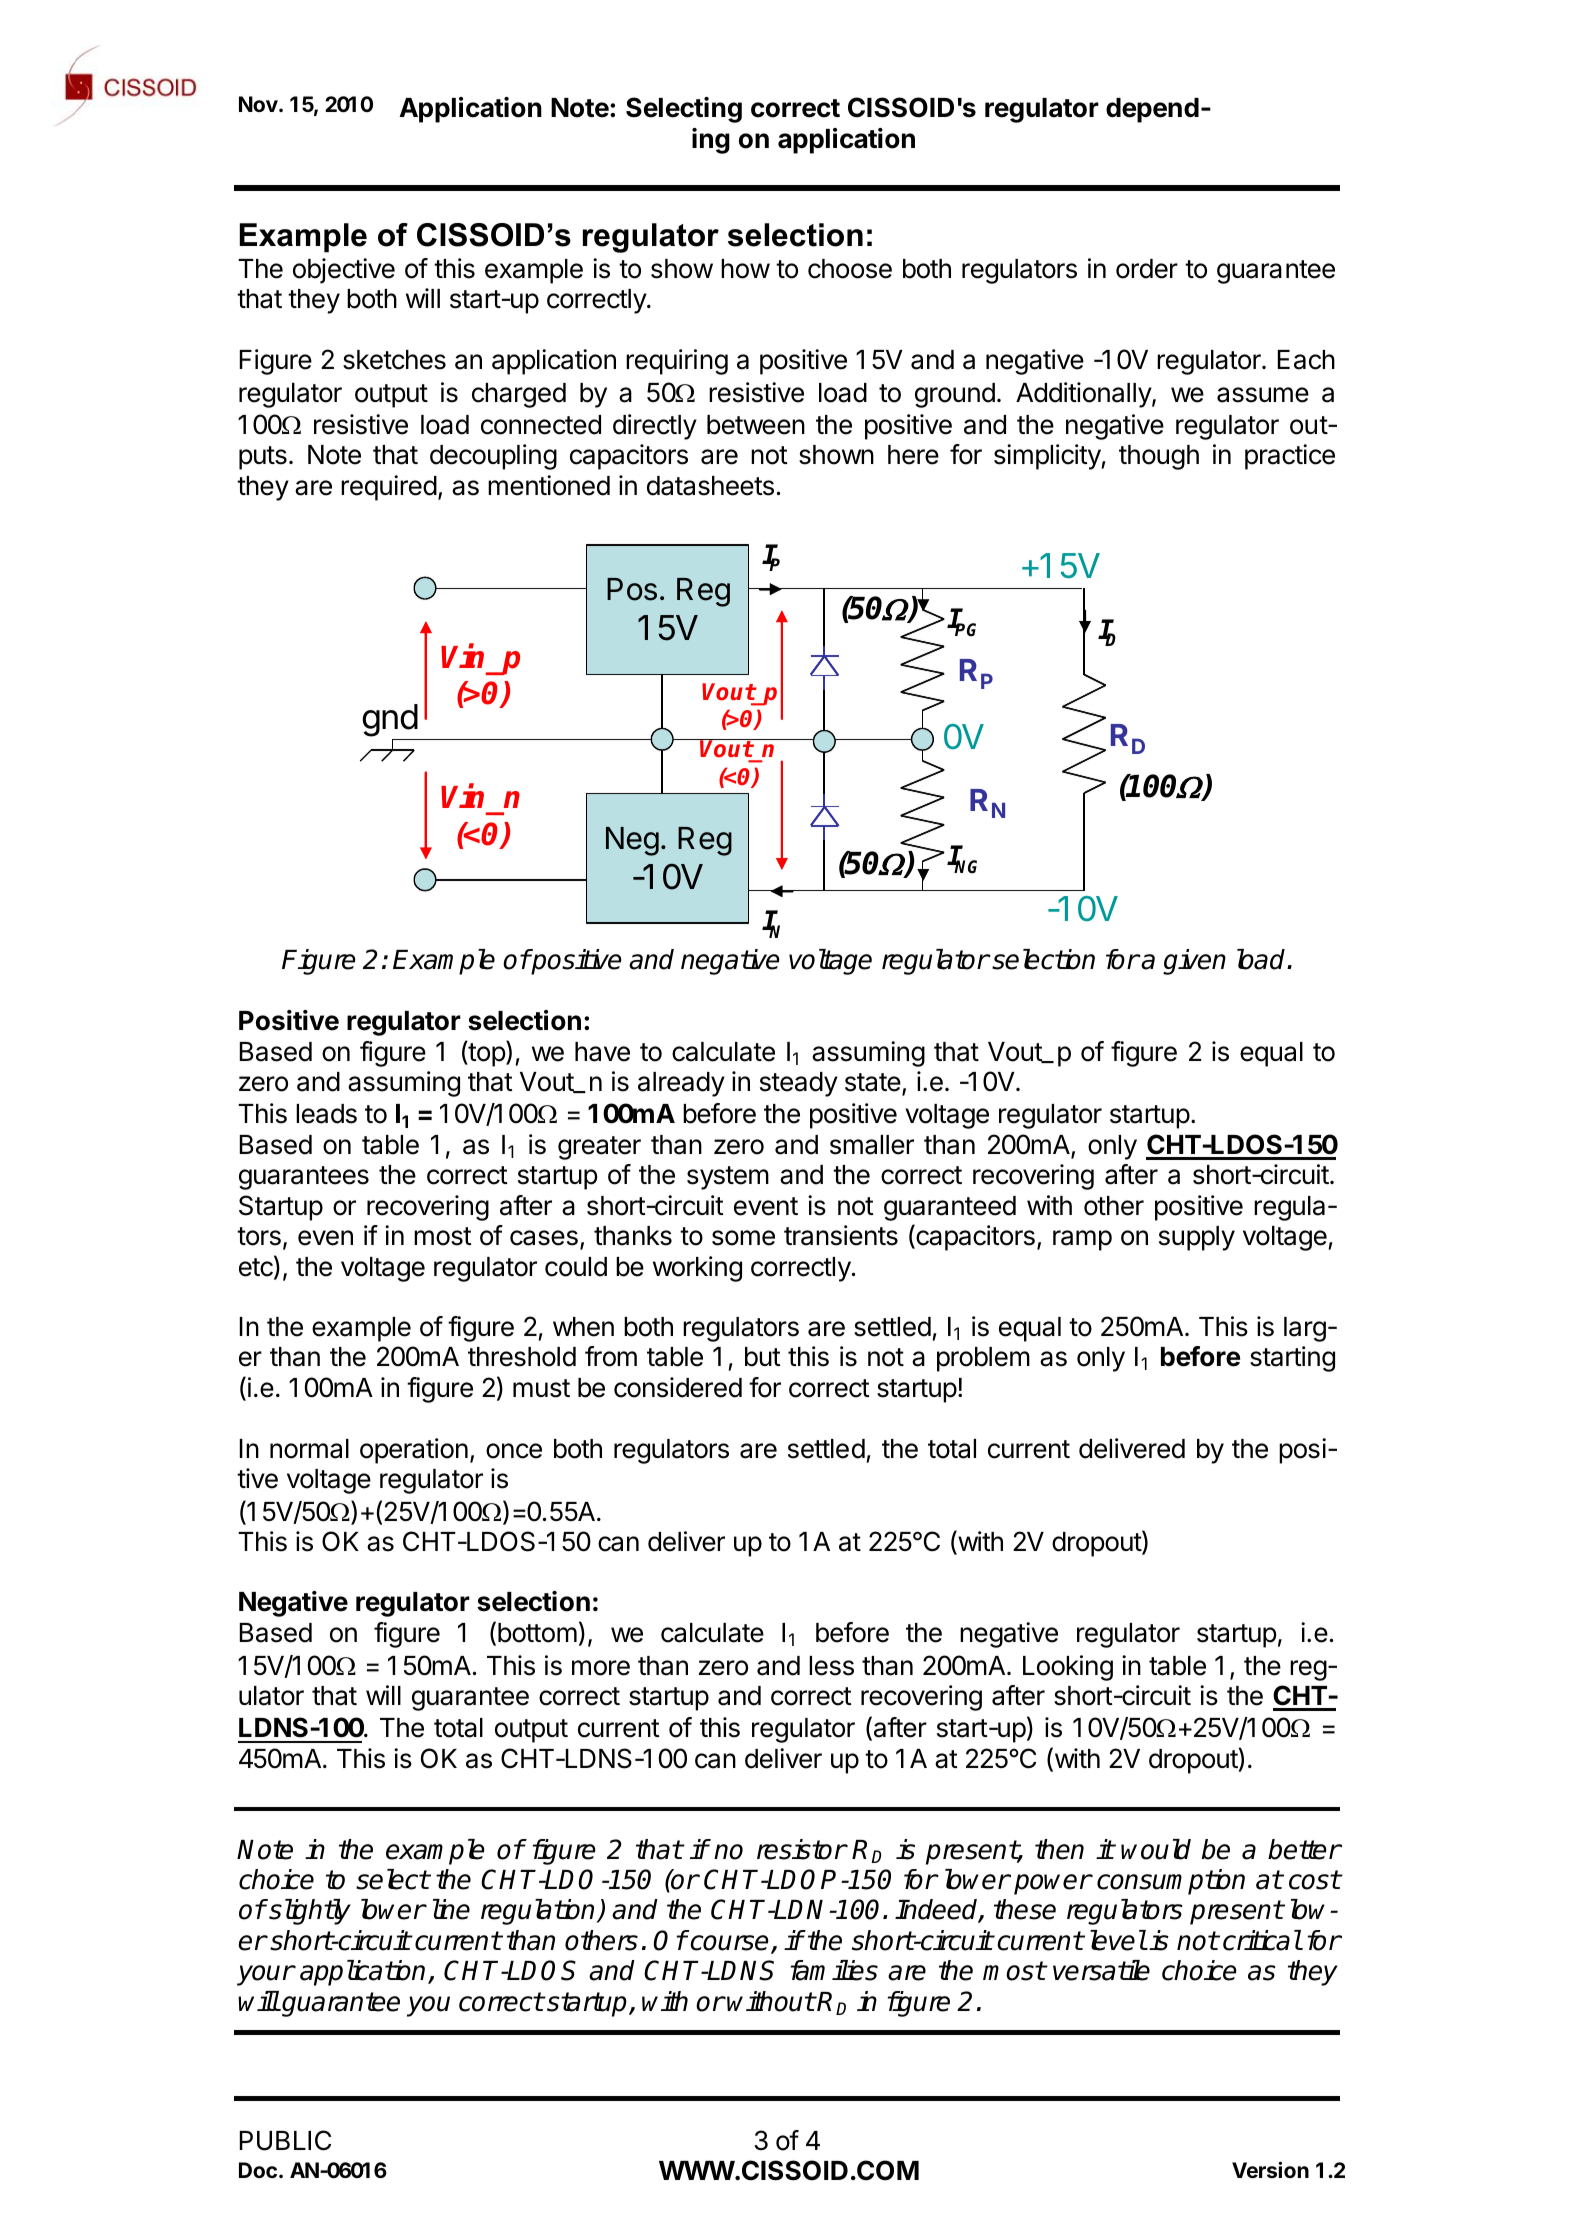 The image size is (1573, 2224). What do you see at coordinates (743, 1238) in the image?
I see `some` at bounding box center [743, 1238].
